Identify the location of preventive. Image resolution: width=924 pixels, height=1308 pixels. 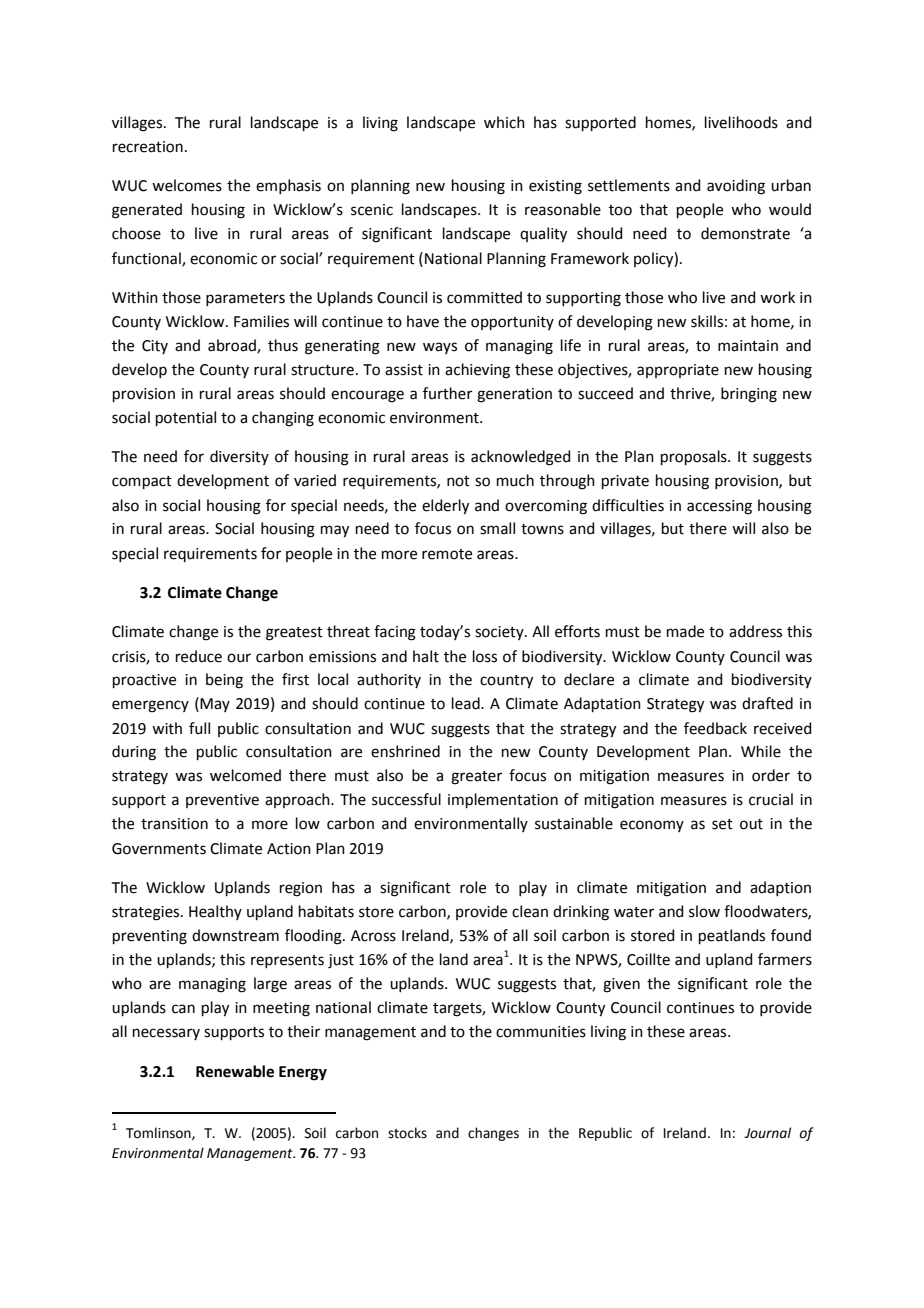
(222, 801).
